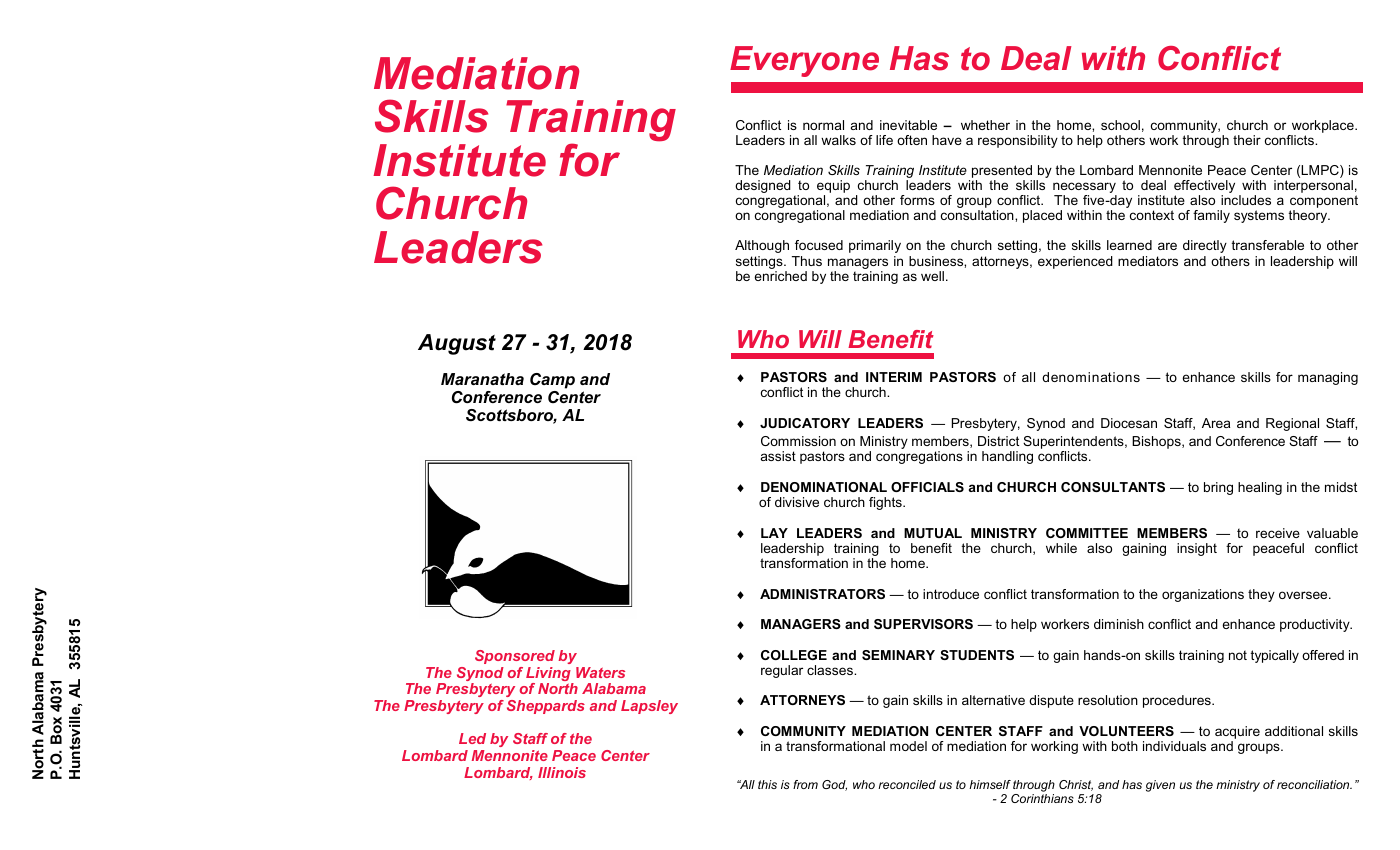  Describe the element at coordinates (1216, 423) in the page. I see `Area` at that location.
